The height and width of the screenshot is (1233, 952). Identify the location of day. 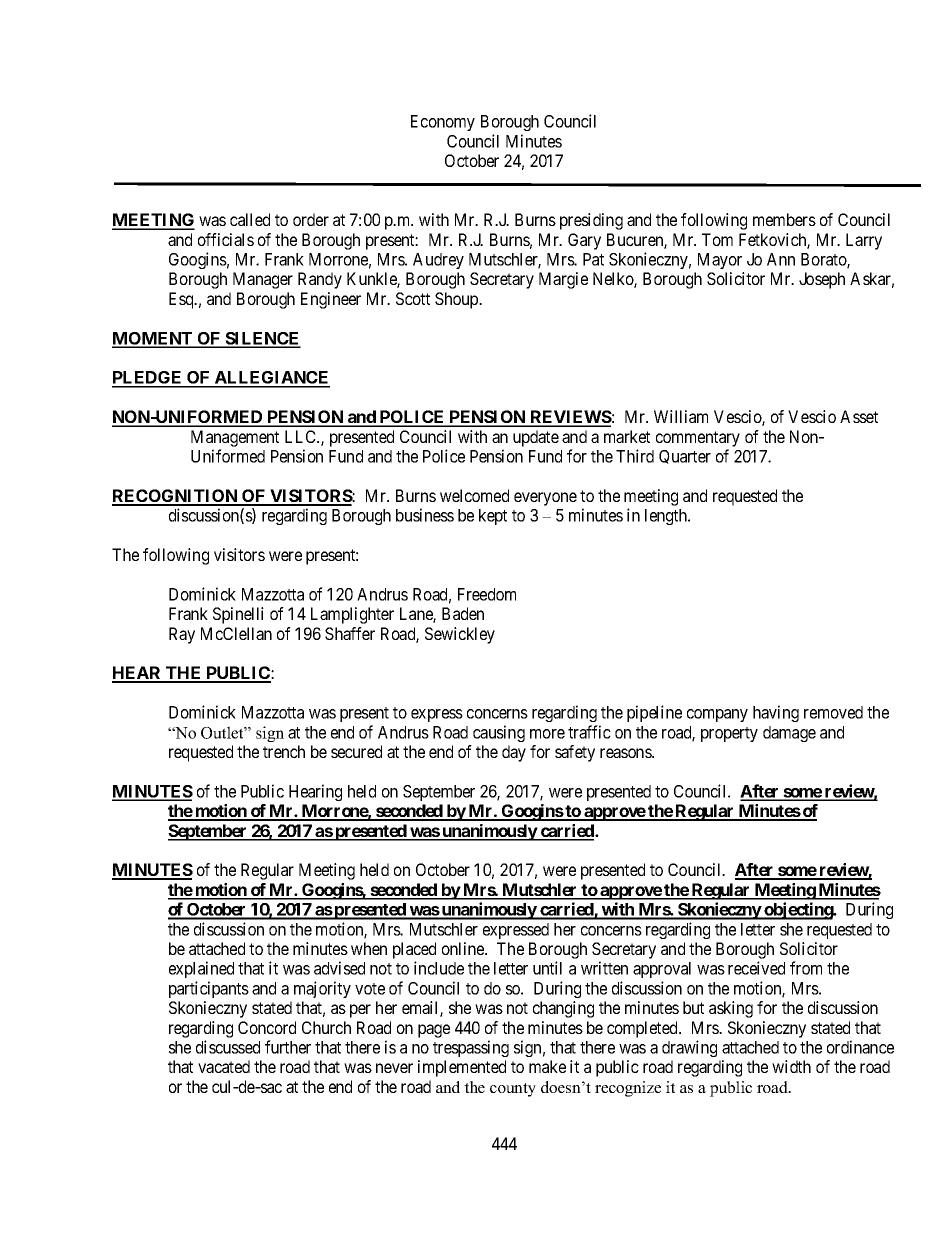
(514, 753).
